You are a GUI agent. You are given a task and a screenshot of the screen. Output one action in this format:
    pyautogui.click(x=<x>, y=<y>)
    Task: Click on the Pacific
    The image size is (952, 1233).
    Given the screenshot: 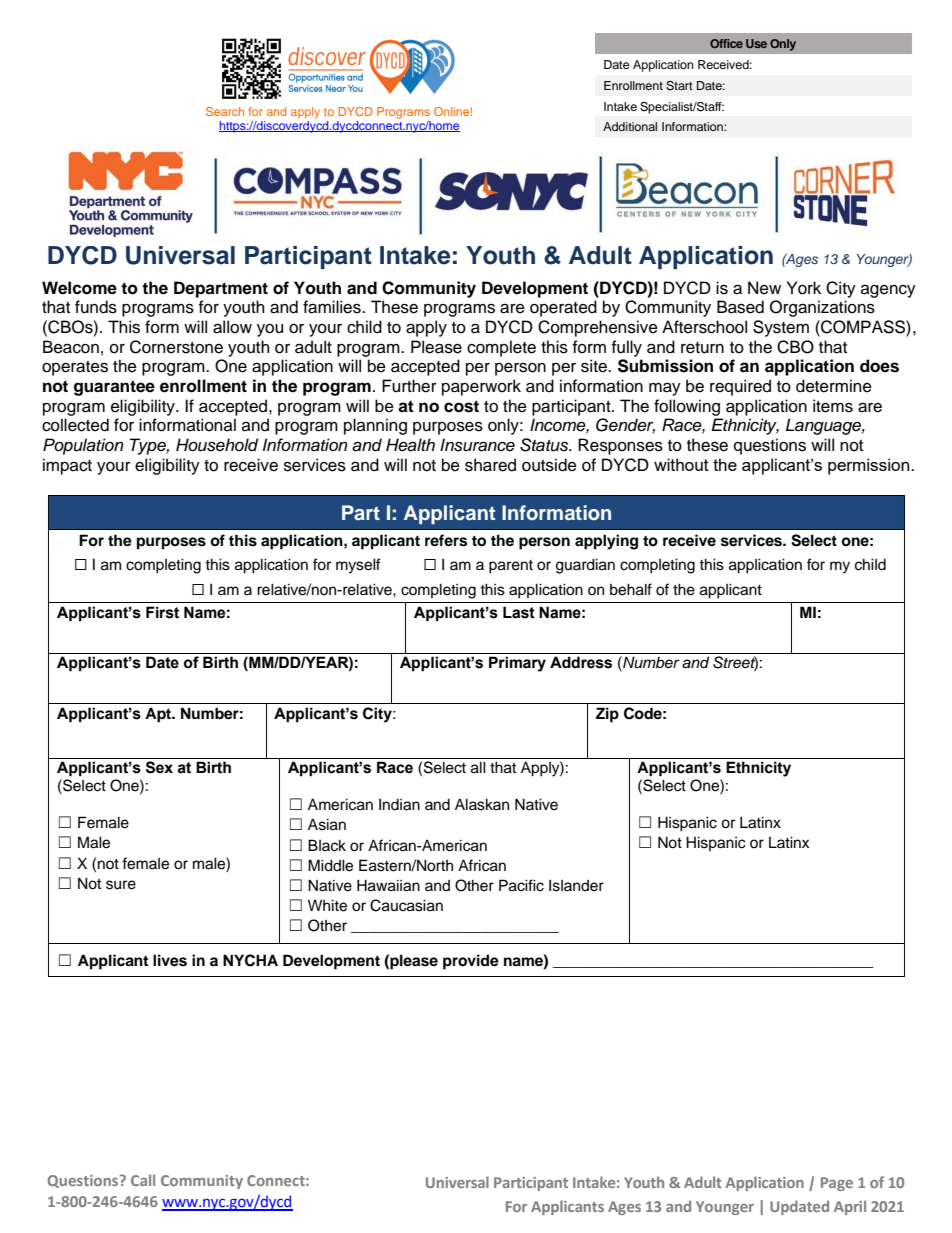 What is the action you would take?
    pyautogui.click(x=521, y=885)
